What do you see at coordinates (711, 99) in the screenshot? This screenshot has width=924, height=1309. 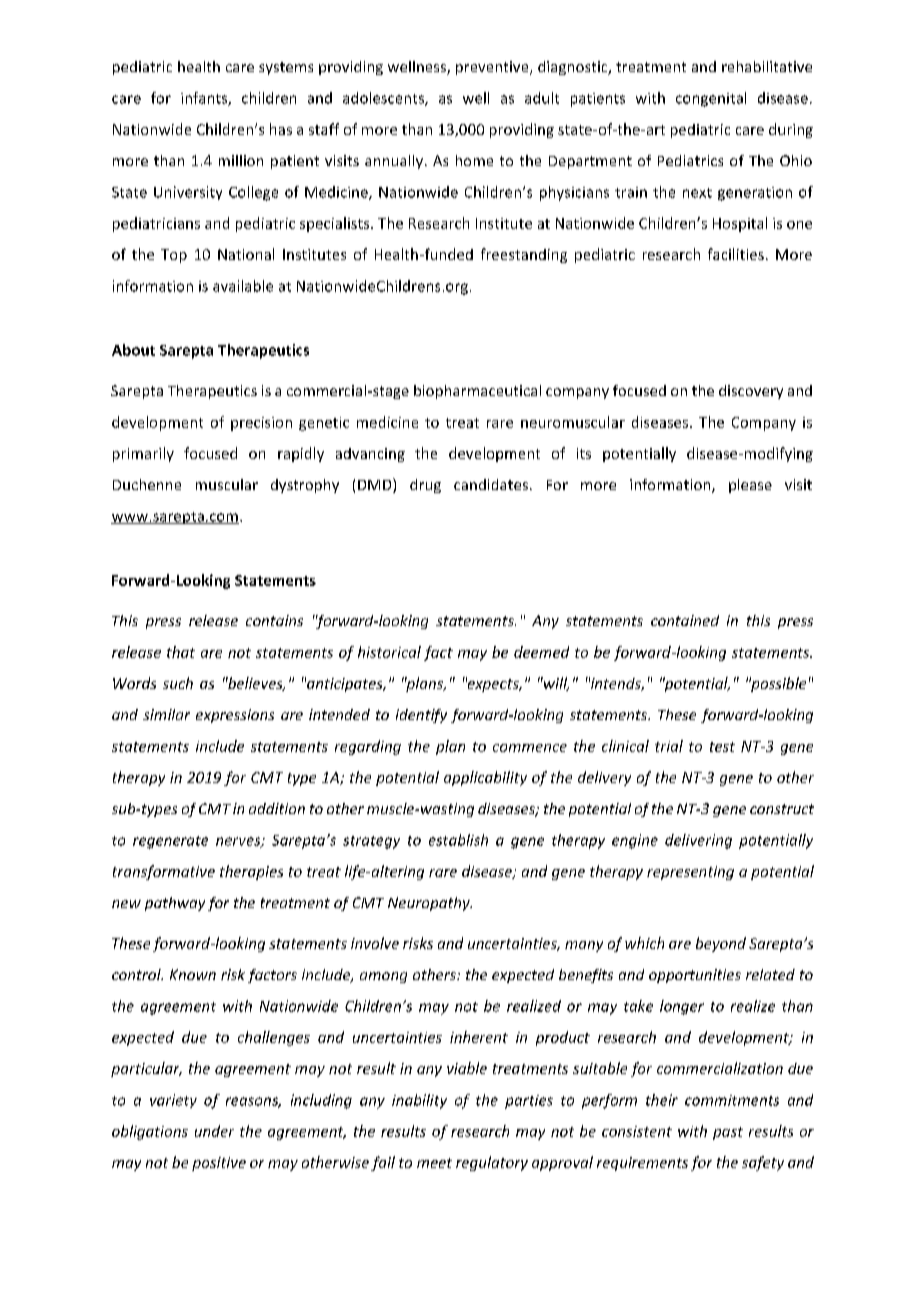 I see `congenital` at bounding box center [711, 99].
